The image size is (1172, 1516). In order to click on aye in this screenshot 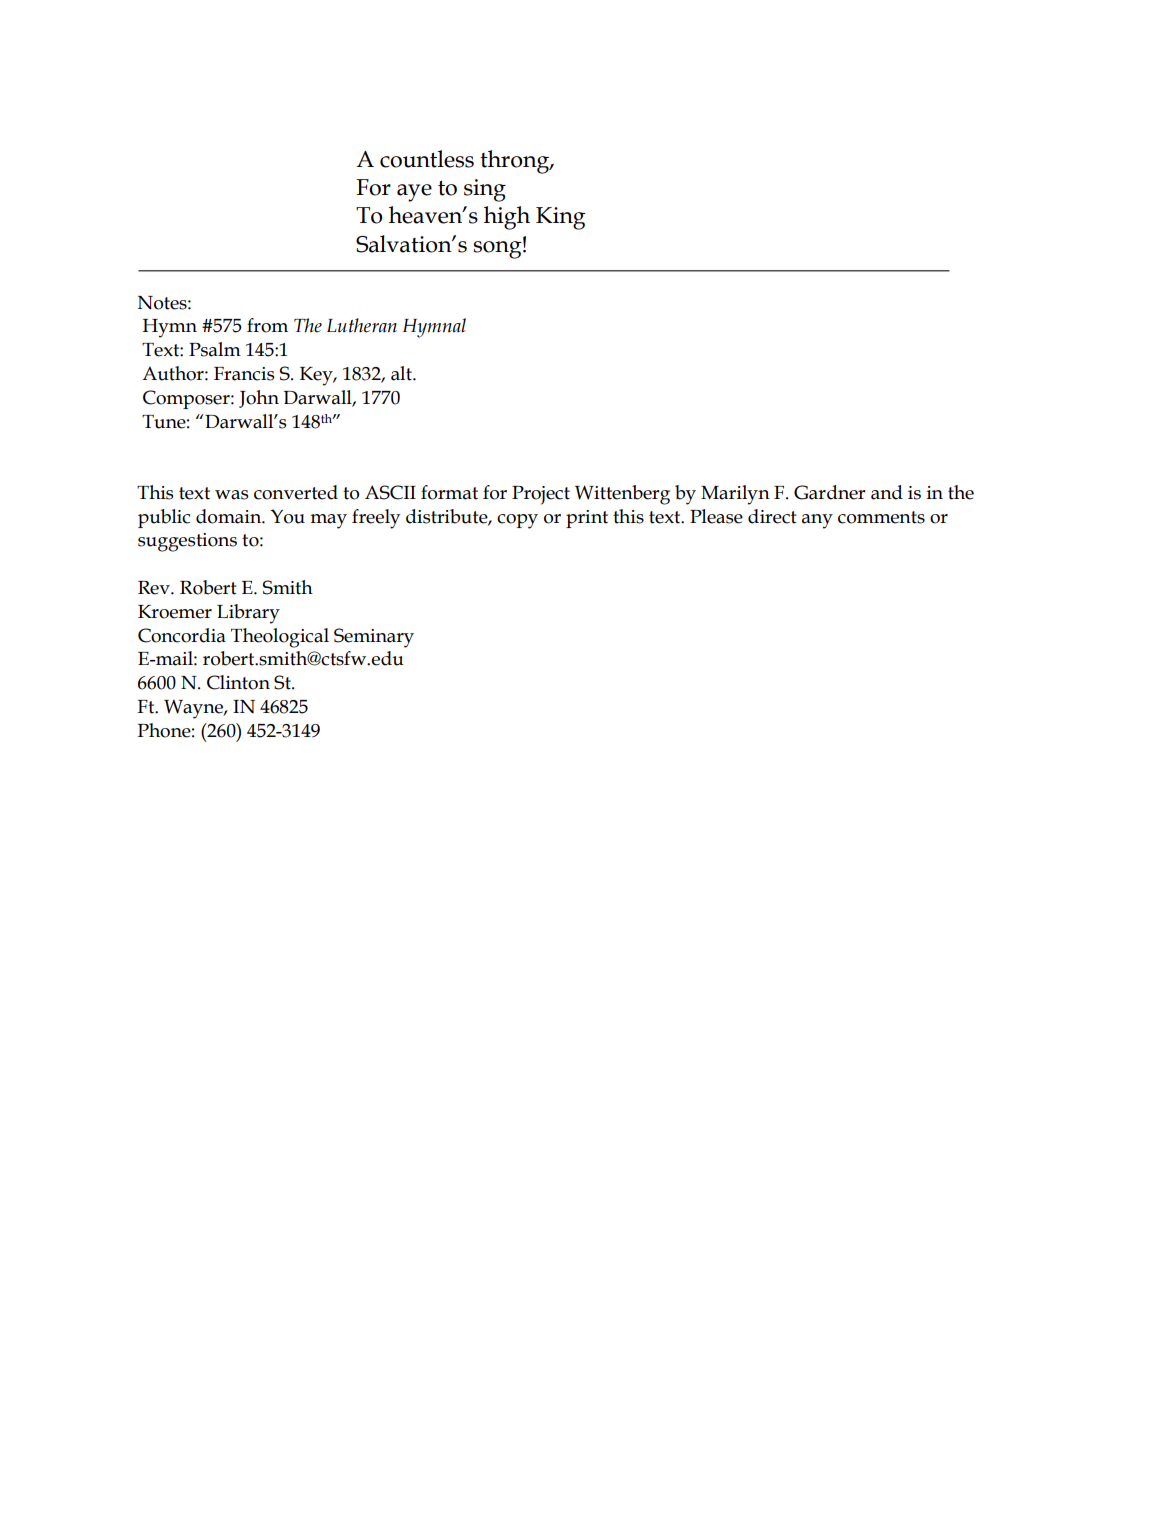, I will do `click(414, 193)`.
